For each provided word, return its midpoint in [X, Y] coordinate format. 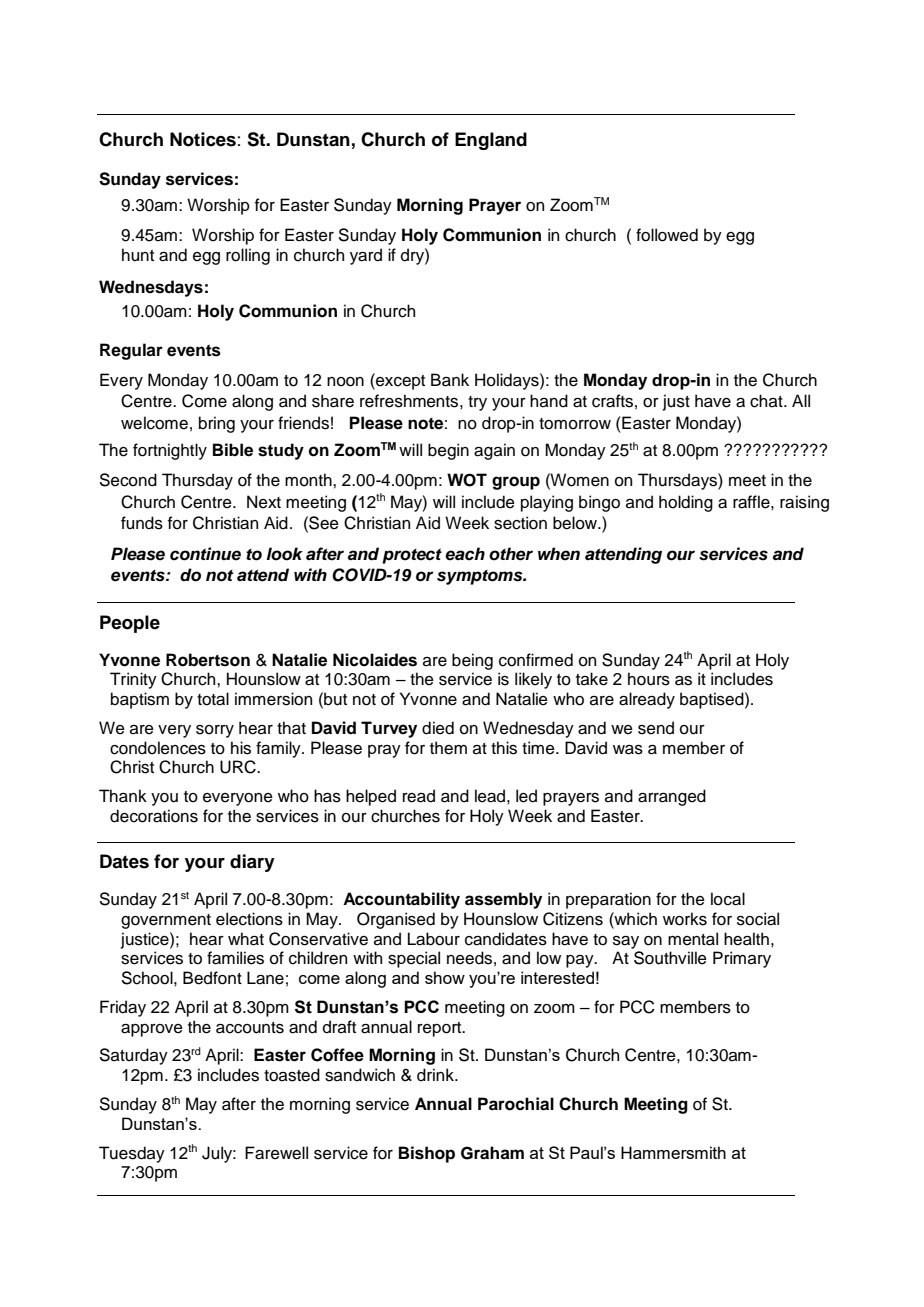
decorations [154, 816]
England [491, 141]
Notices [203, 139]
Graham [492, 1153]
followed [667, 235]
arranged [672, 797]
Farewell [276, 1153]
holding [686, 503]
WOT [467, 480]
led [526, 796]
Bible [233, 450]
